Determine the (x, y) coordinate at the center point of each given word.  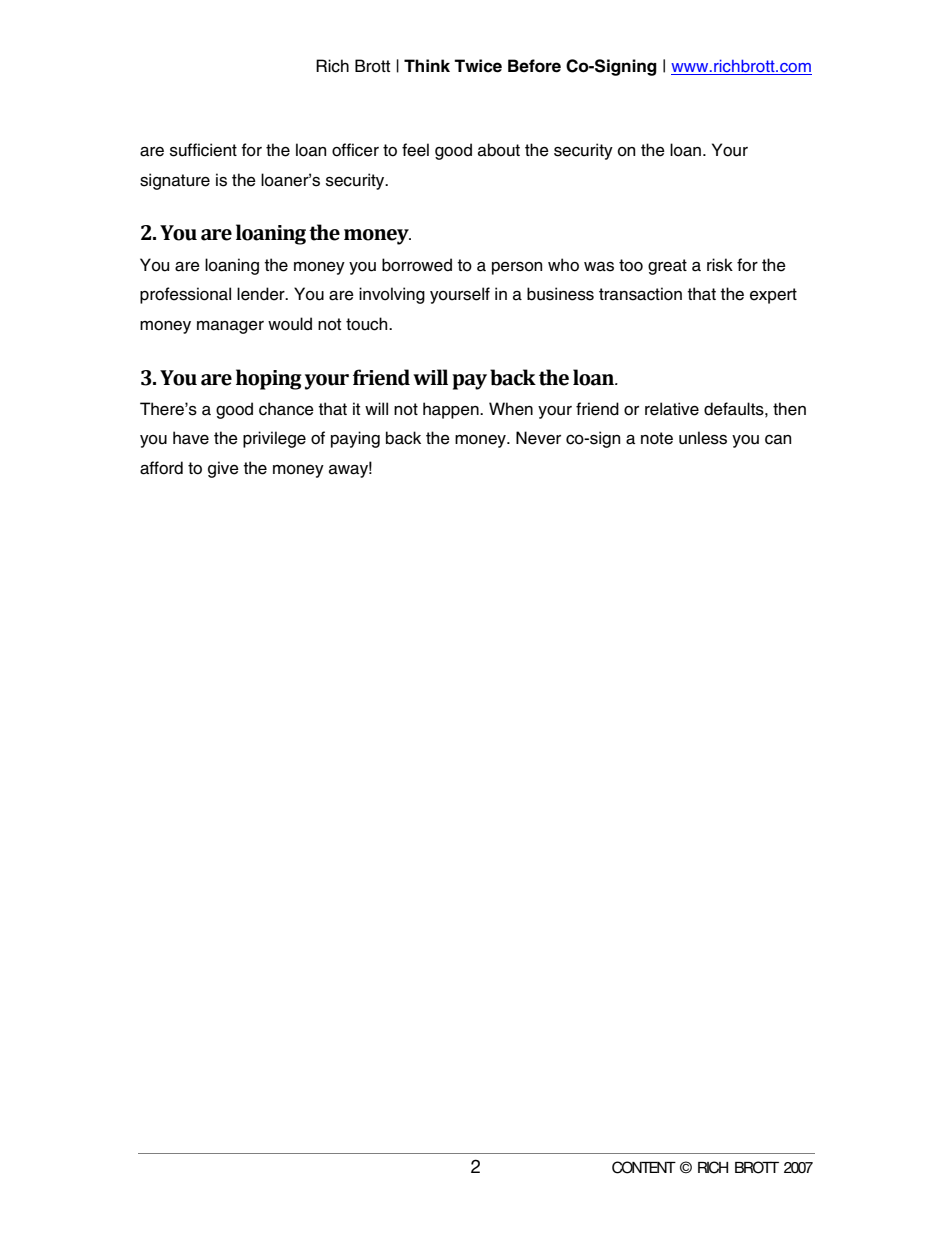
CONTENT (644, 1167)
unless (703, 438)
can (778, 440)
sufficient (203, 150)
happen (452, 410)
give (223, 469)
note (657, 438)
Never (538, 438)
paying (355, 439)
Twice (478, 66)
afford (161, 468)
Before (534, 66)
